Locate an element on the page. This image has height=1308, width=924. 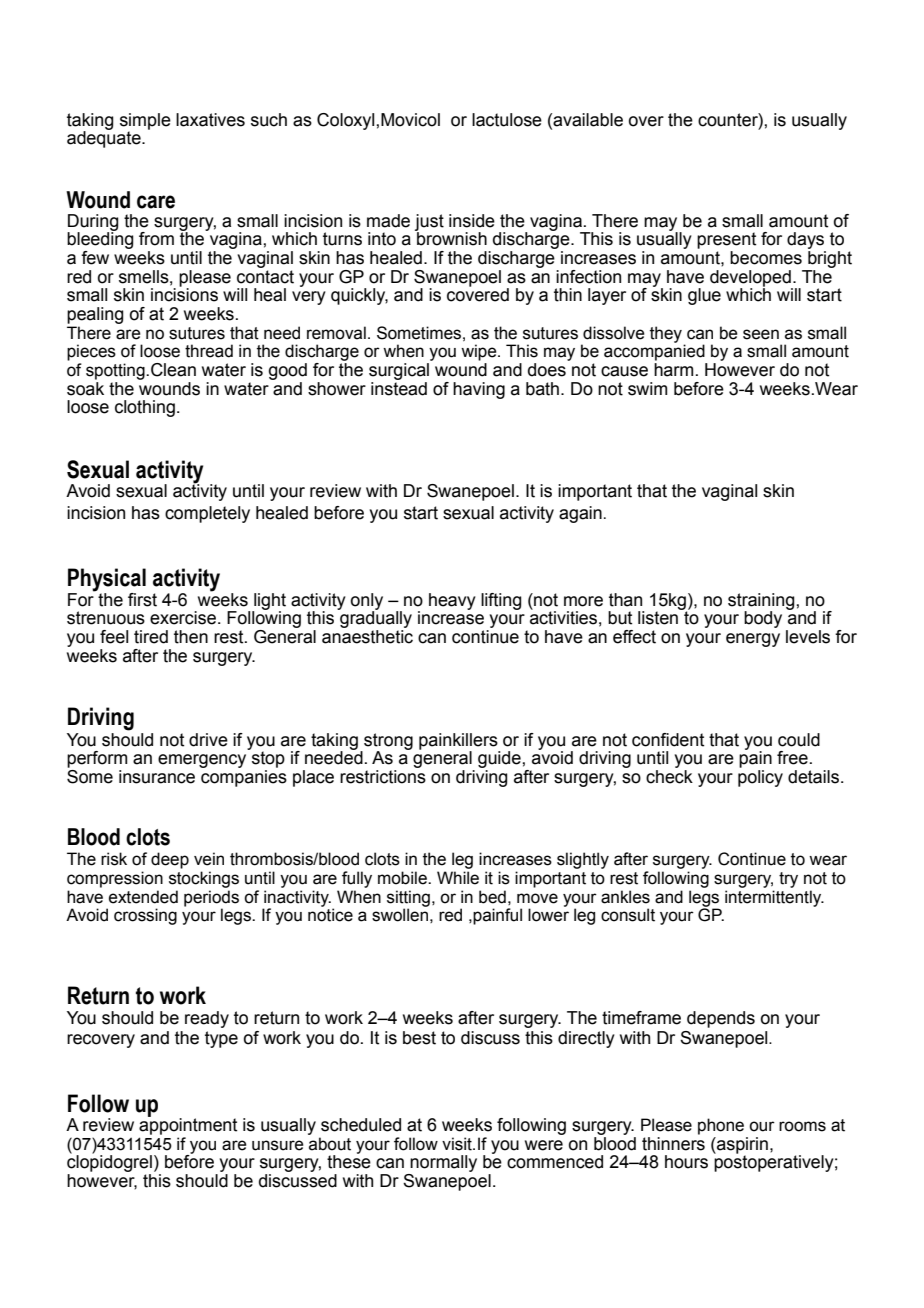
insurance is located at coordinates (157, 777).
